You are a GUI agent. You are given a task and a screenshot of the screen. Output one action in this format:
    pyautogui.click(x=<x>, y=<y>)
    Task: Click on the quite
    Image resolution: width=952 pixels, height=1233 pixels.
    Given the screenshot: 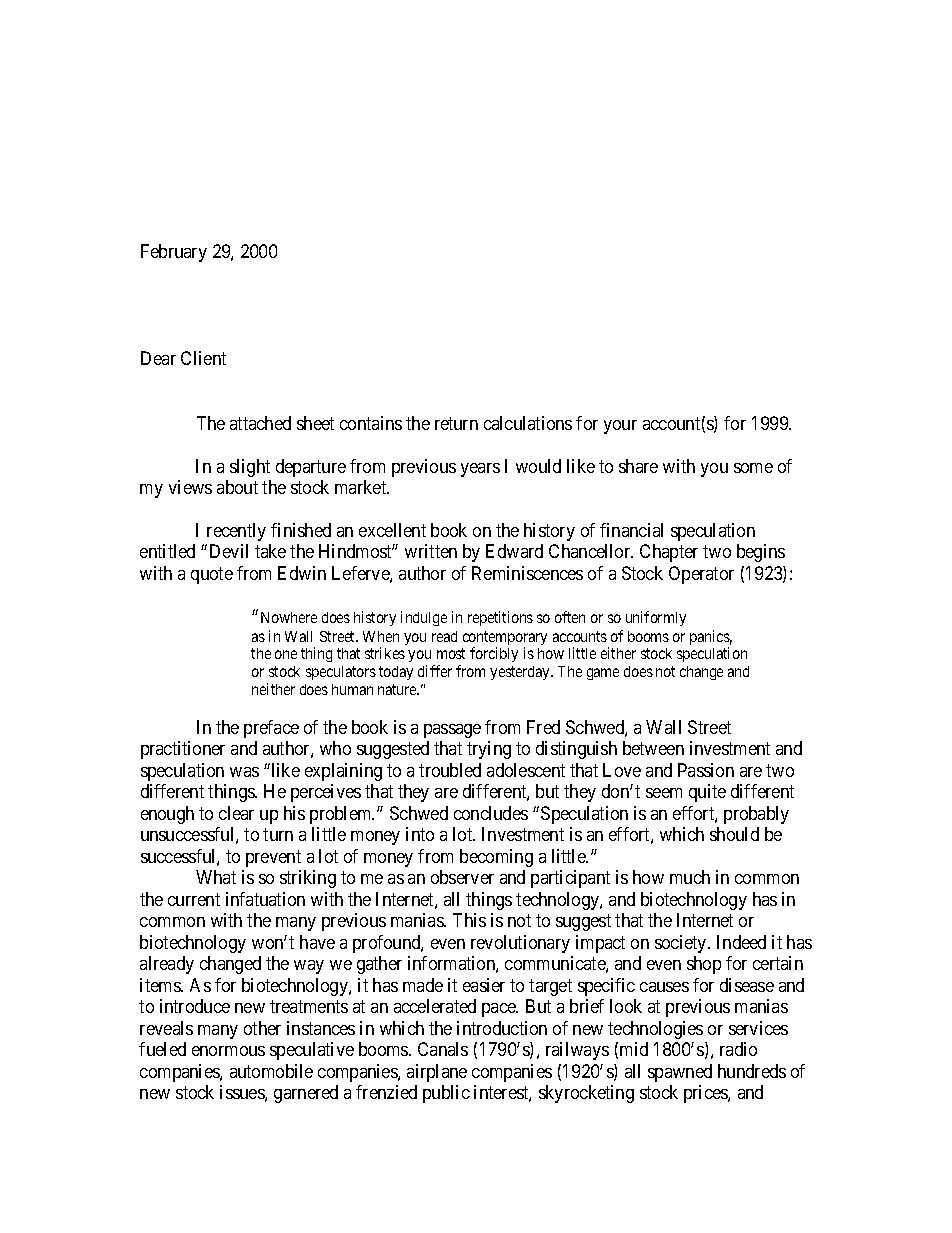 What is the action you would take?
    pyautogui.click(x=707, y=793)
